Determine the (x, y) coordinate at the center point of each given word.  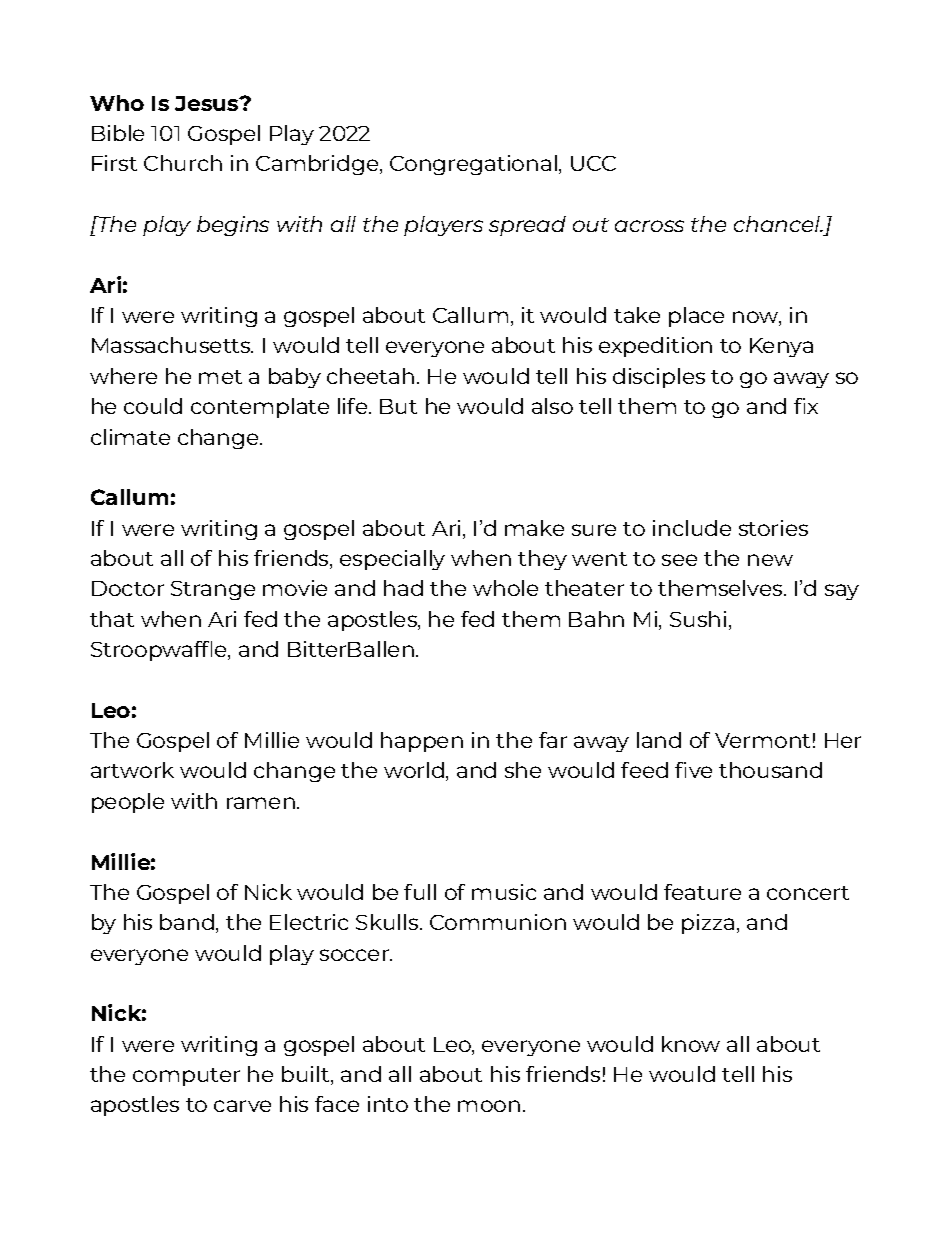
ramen (261, 803)
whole (505, 588)
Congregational (473, 165)
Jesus (208, 103)
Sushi (698, 619)
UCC (593, 163)
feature (702, 892)
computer (186, 1077)
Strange (213, 590)
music (504, 892)
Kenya (781, 347)
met (220, 377)
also (552, 406)
